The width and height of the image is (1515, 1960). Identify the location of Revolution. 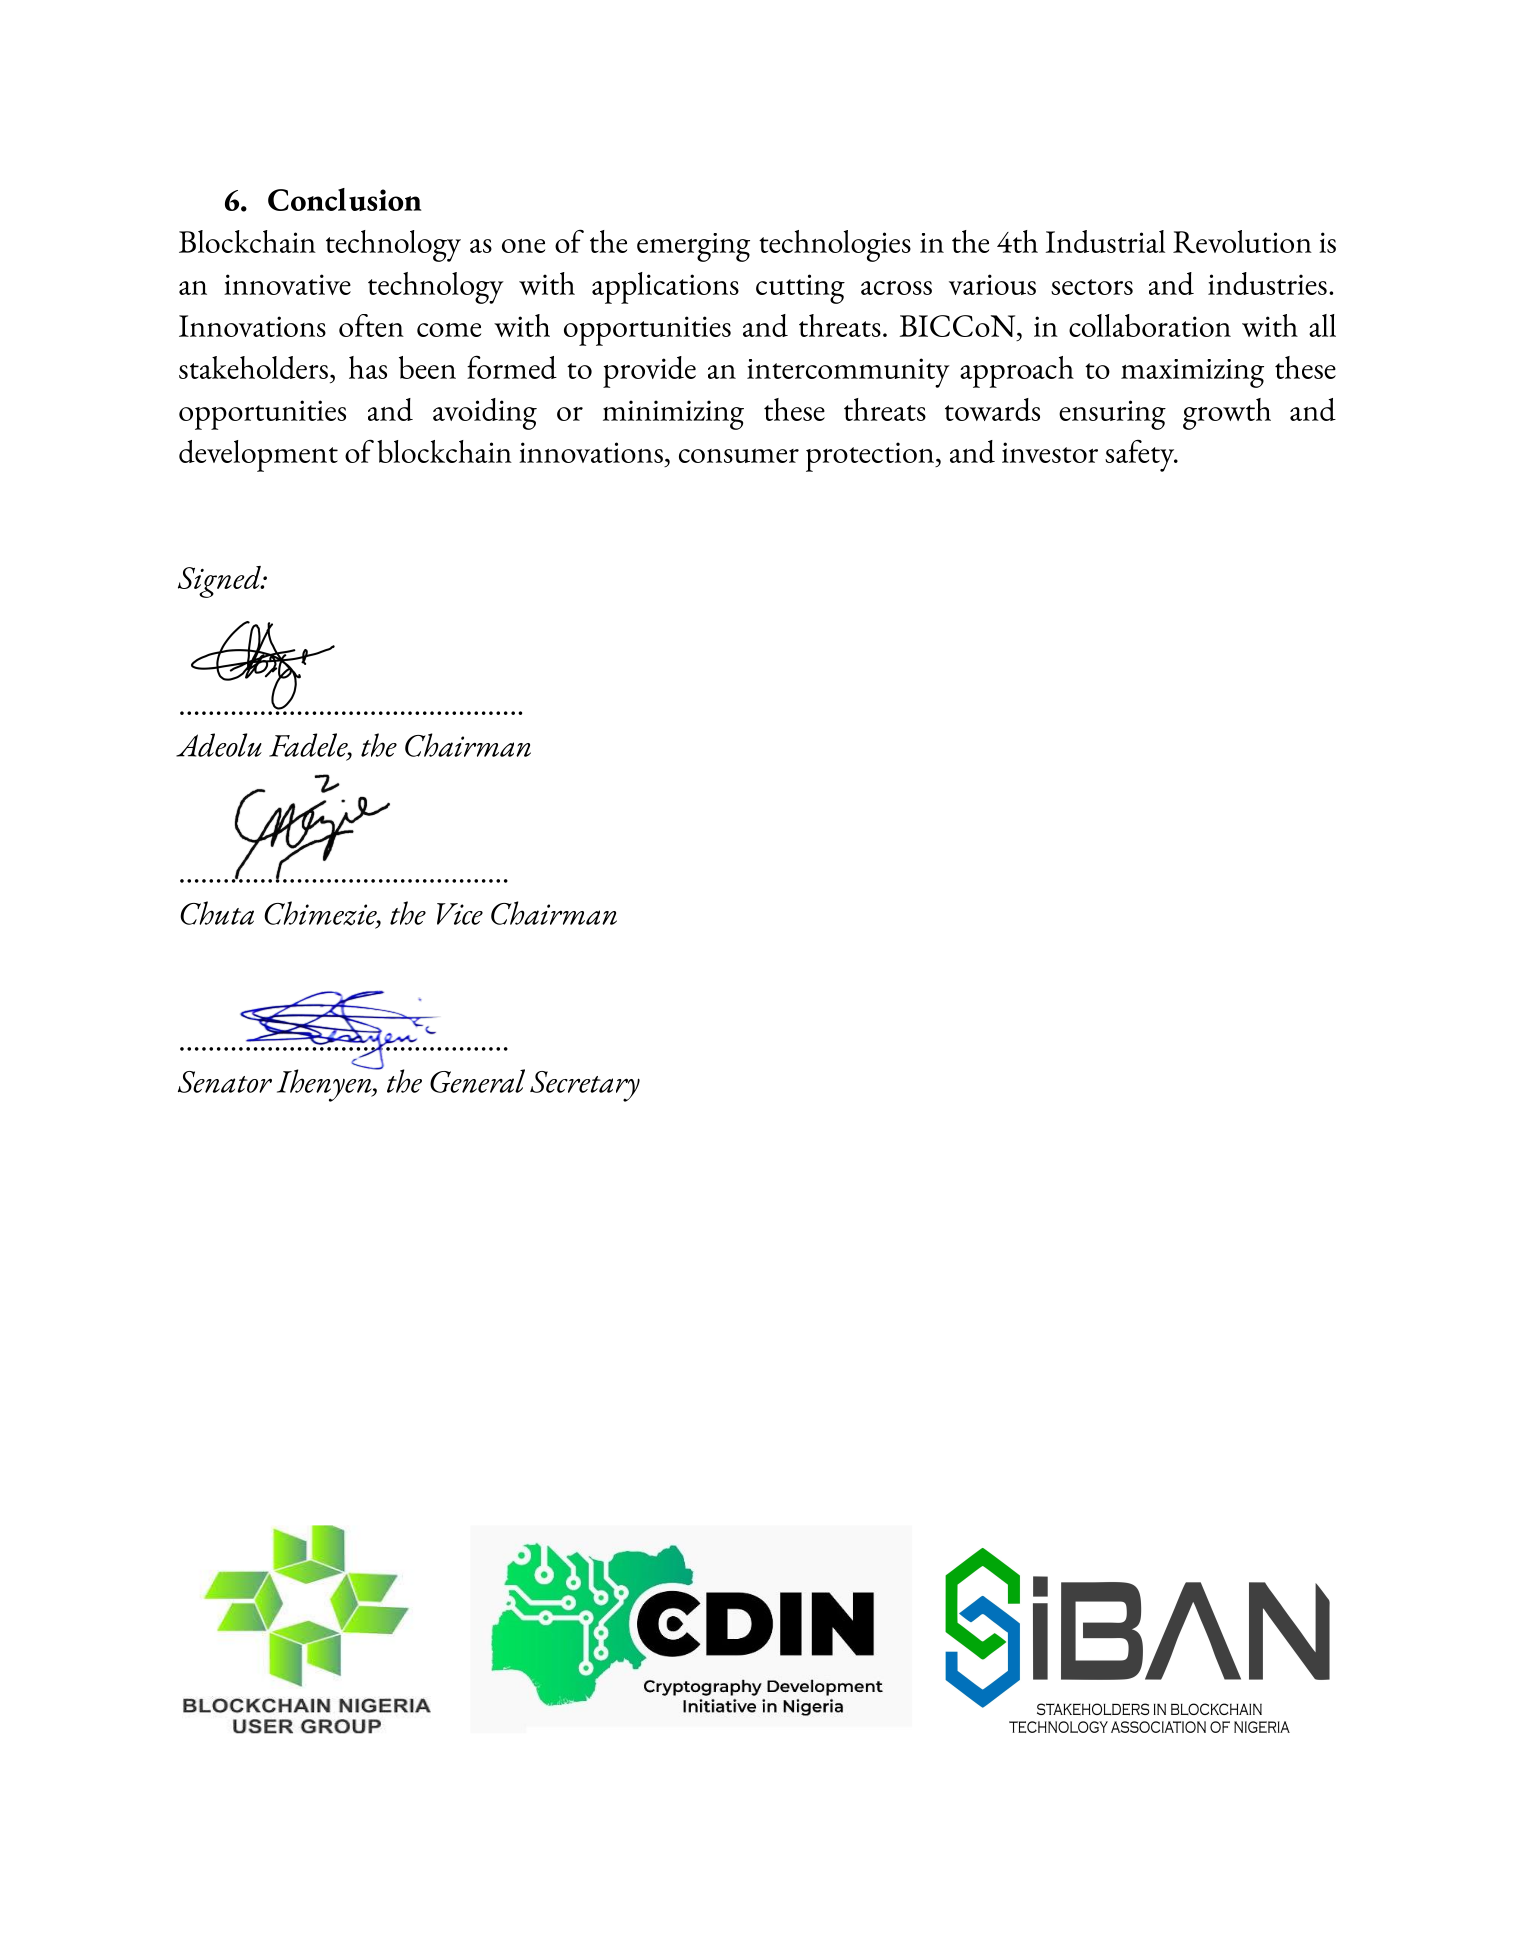
(1242, 241).
